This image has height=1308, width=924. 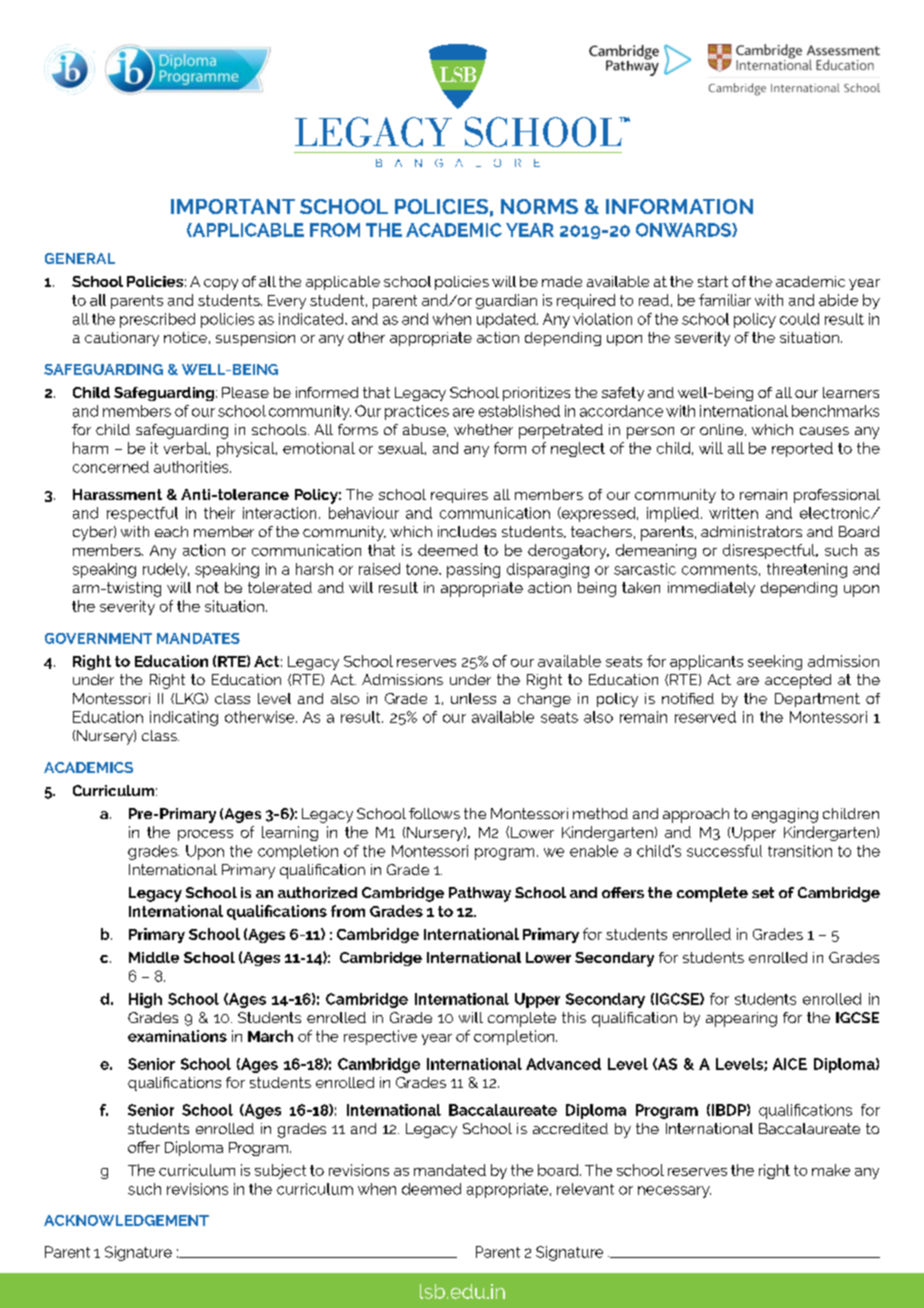 What do you see at coordinates (459, 496) in the image?
I see `requires` at bounding box center [459, 496].
